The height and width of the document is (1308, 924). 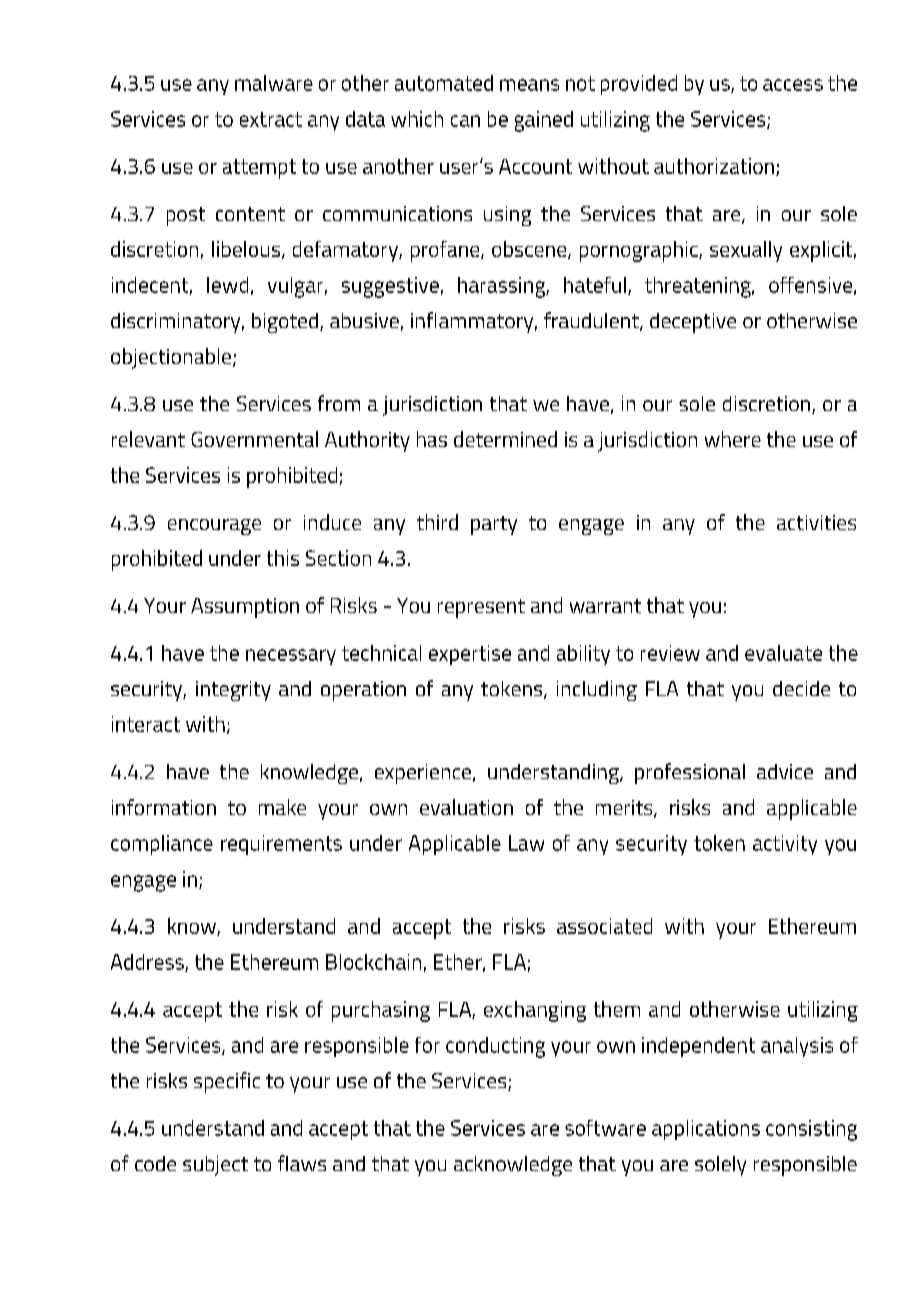 What do you see at coordinates (690, 773) in the document?
I see `professional` at bounding box center [690, 773].
